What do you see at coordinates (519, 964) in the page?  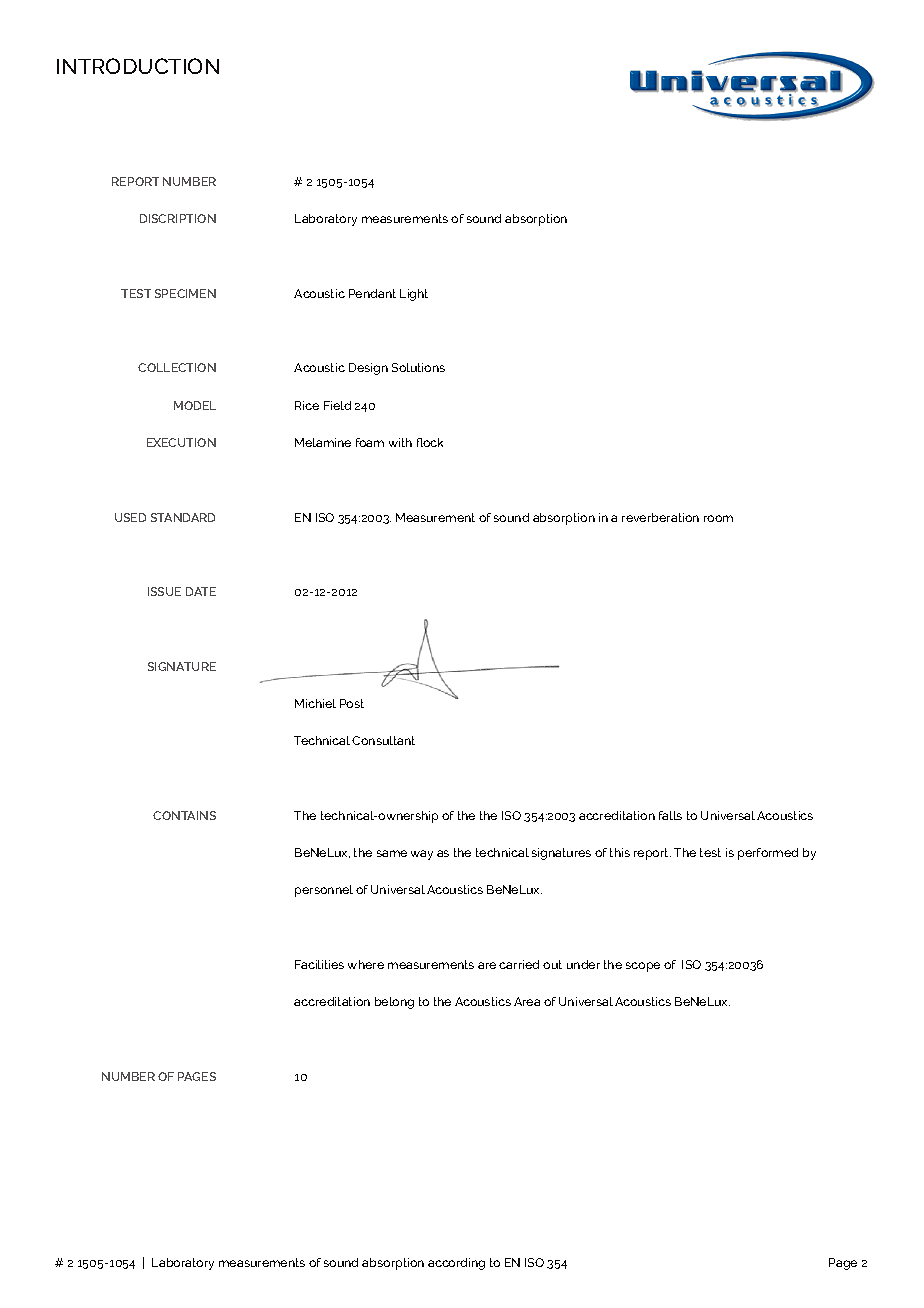 I see `carried` at bounding box center [519, 964].
